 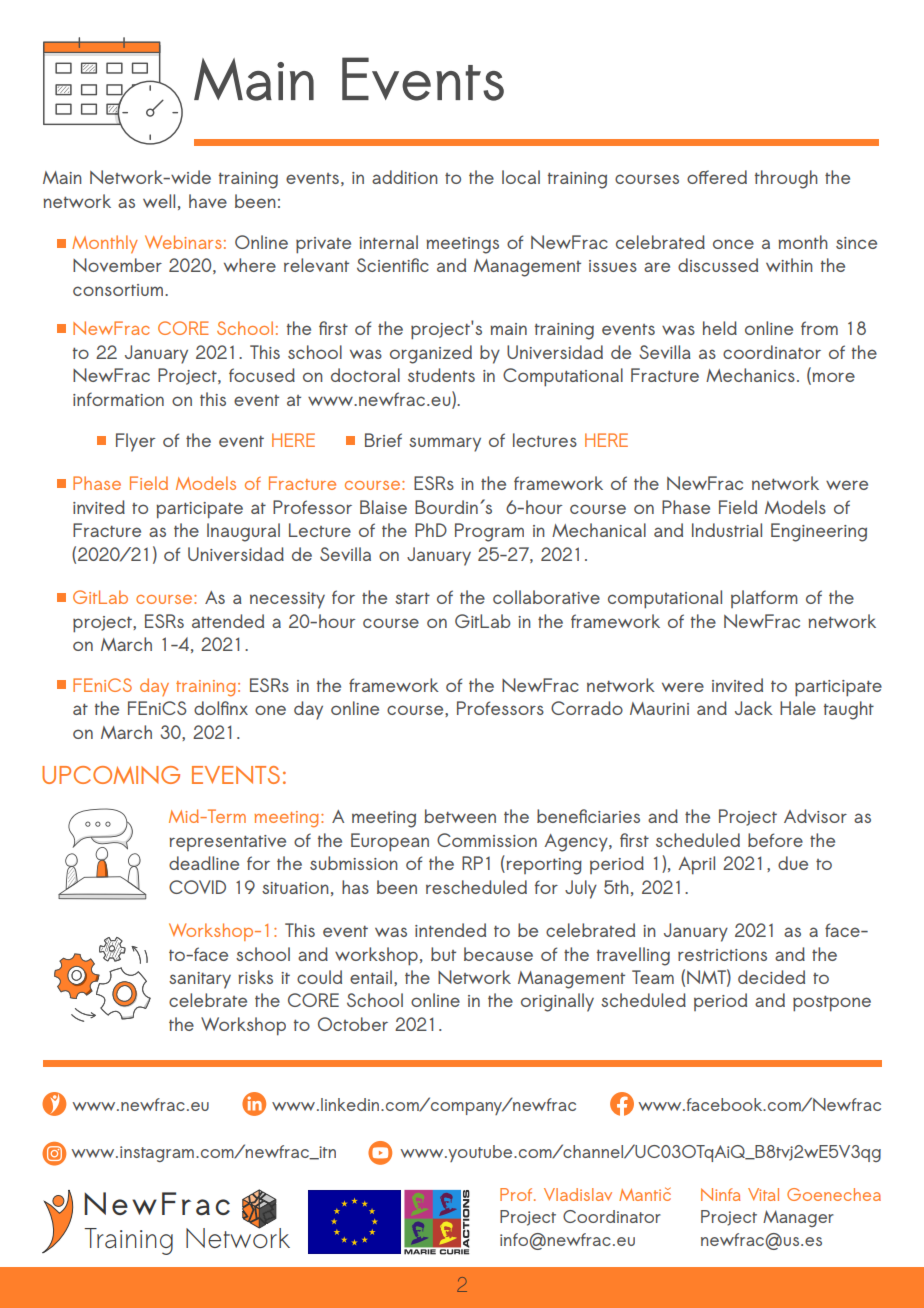 What do you see at coordinates (727, 530) in the image?
I see `Industrial` at bounding box center [727, 530].
